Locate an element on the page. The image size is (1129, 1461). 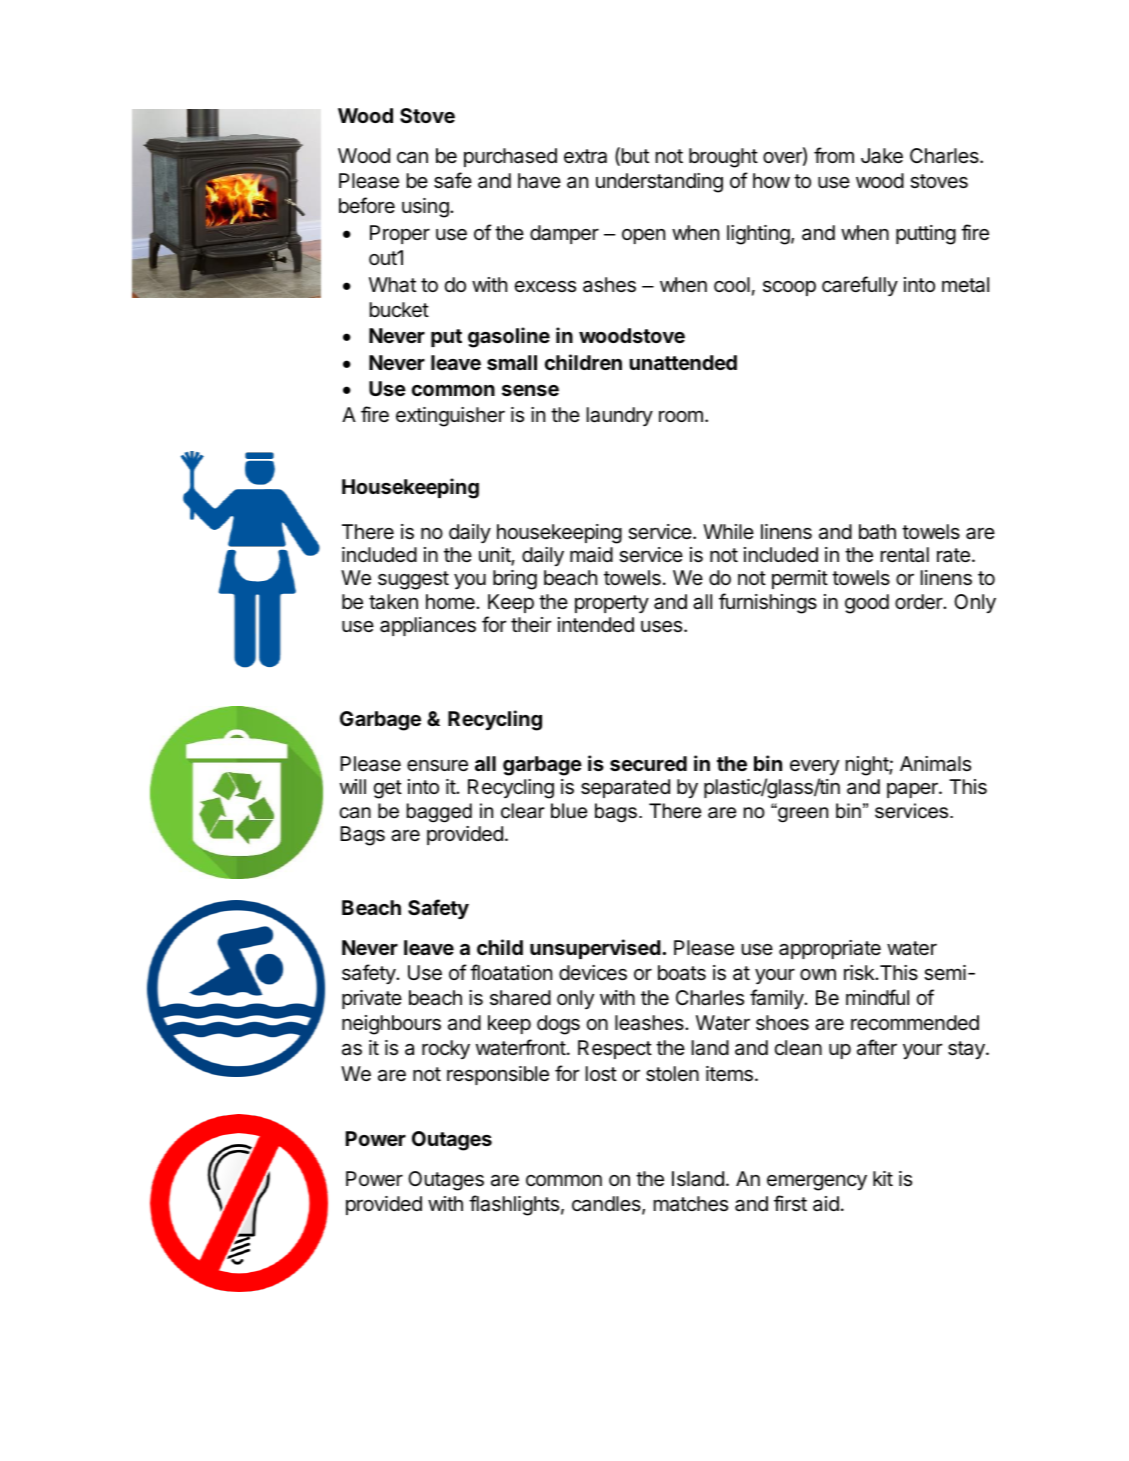
Jake is located at coordinates (882, 156).
